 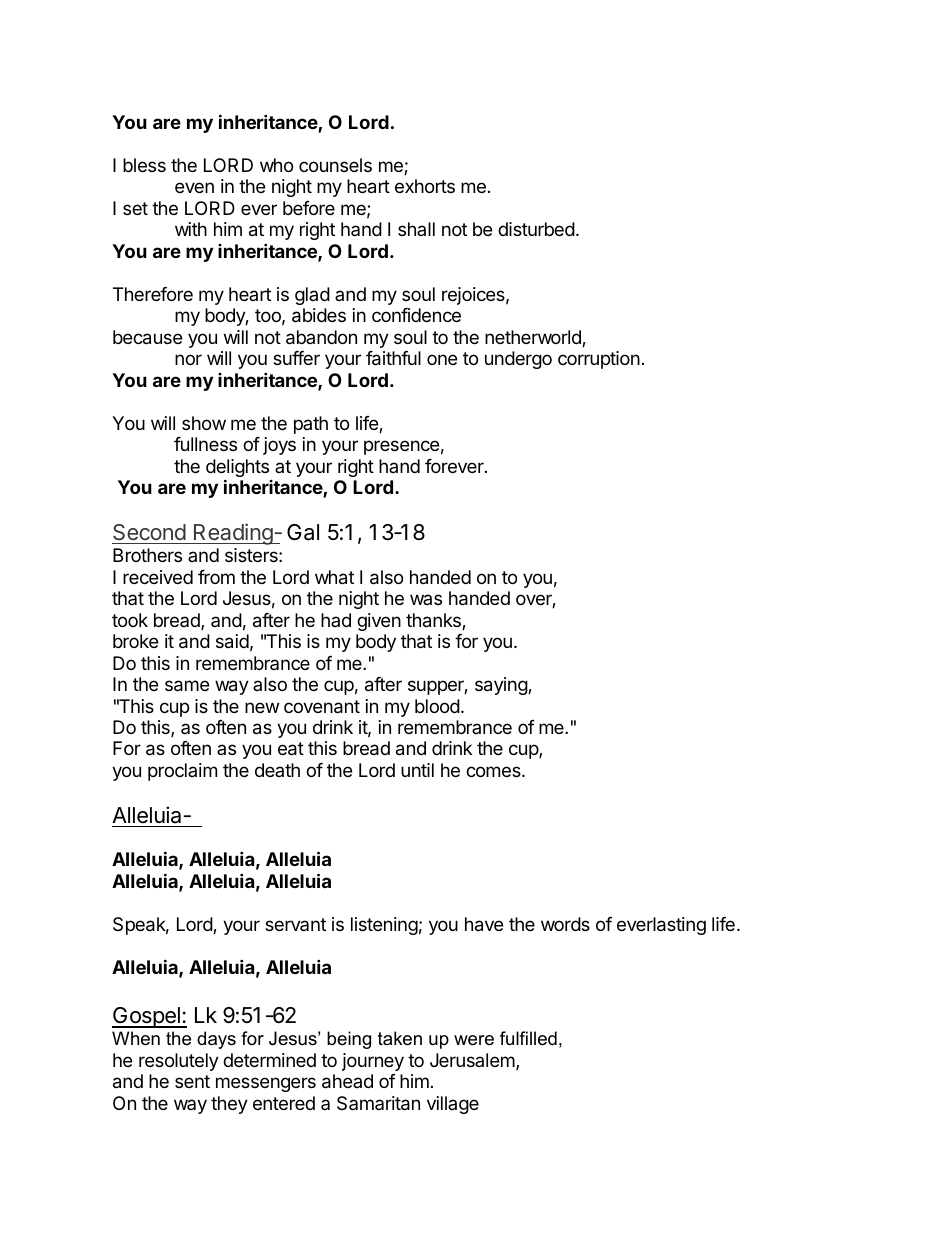 What do you see at coordinates (205, 444) in the page?
I see `fullness` at bounding box center [205, 444].
